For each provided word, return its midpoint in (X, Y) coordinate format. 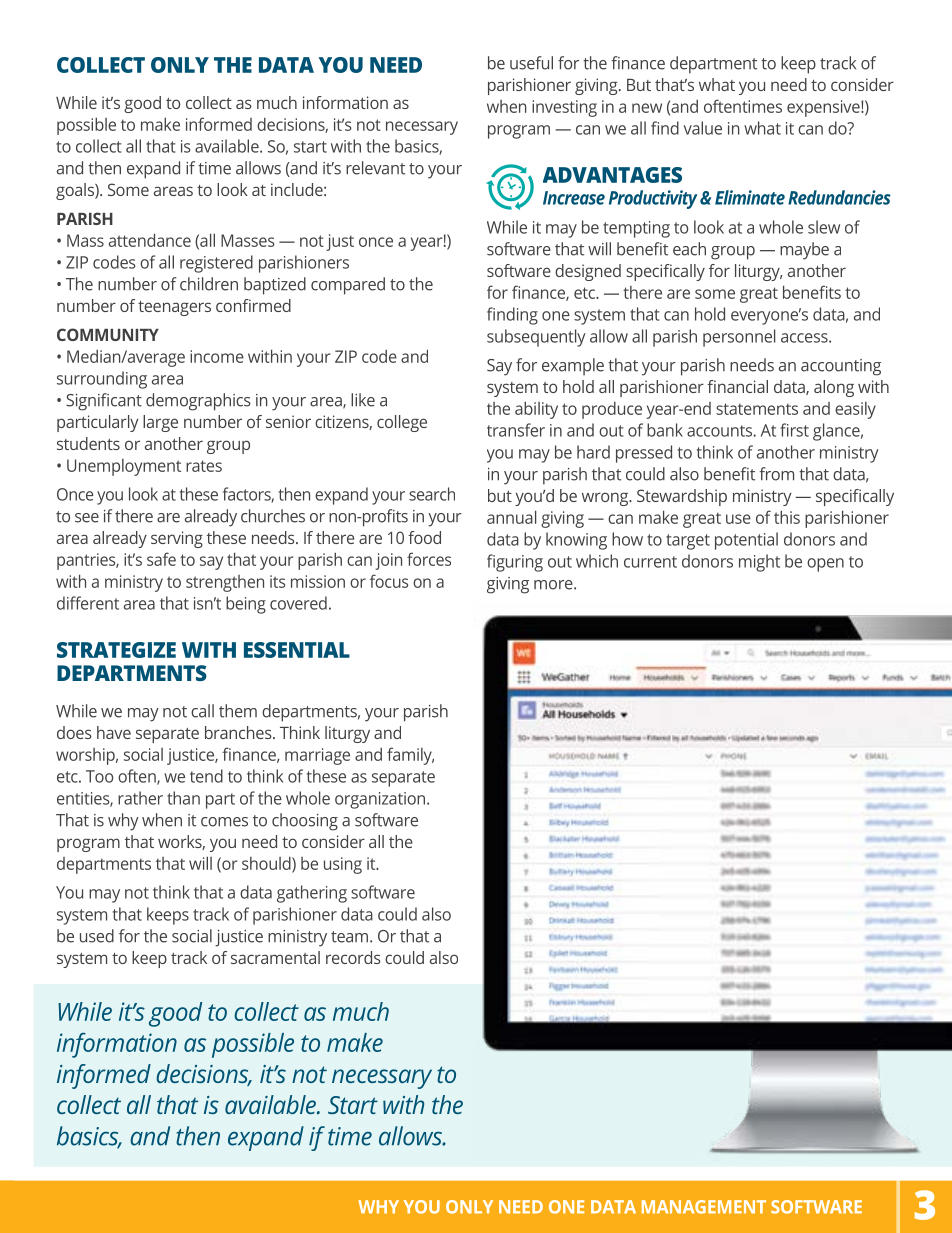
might (759, 563)
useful (531, 63)
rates (204, 466)
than (183, 798)
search (432, 494)
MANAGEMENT (704, 1207)
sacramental (275, 957)
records (353, 957)
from (776, 474)
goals (76, 191)
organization (381, 800)
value (702, 128)
